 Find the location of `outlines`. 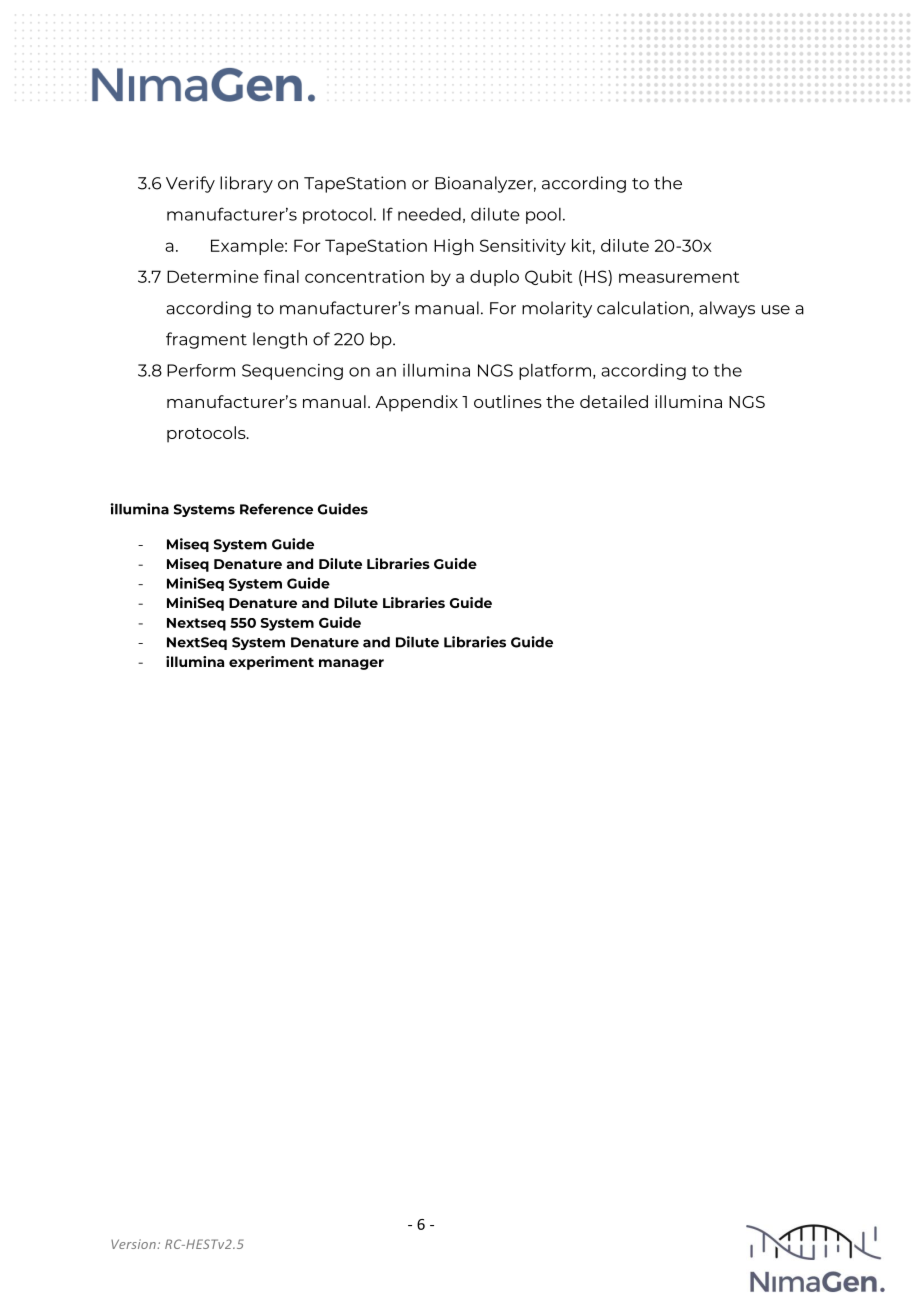

outlines is located at coordinates (508, 401).
